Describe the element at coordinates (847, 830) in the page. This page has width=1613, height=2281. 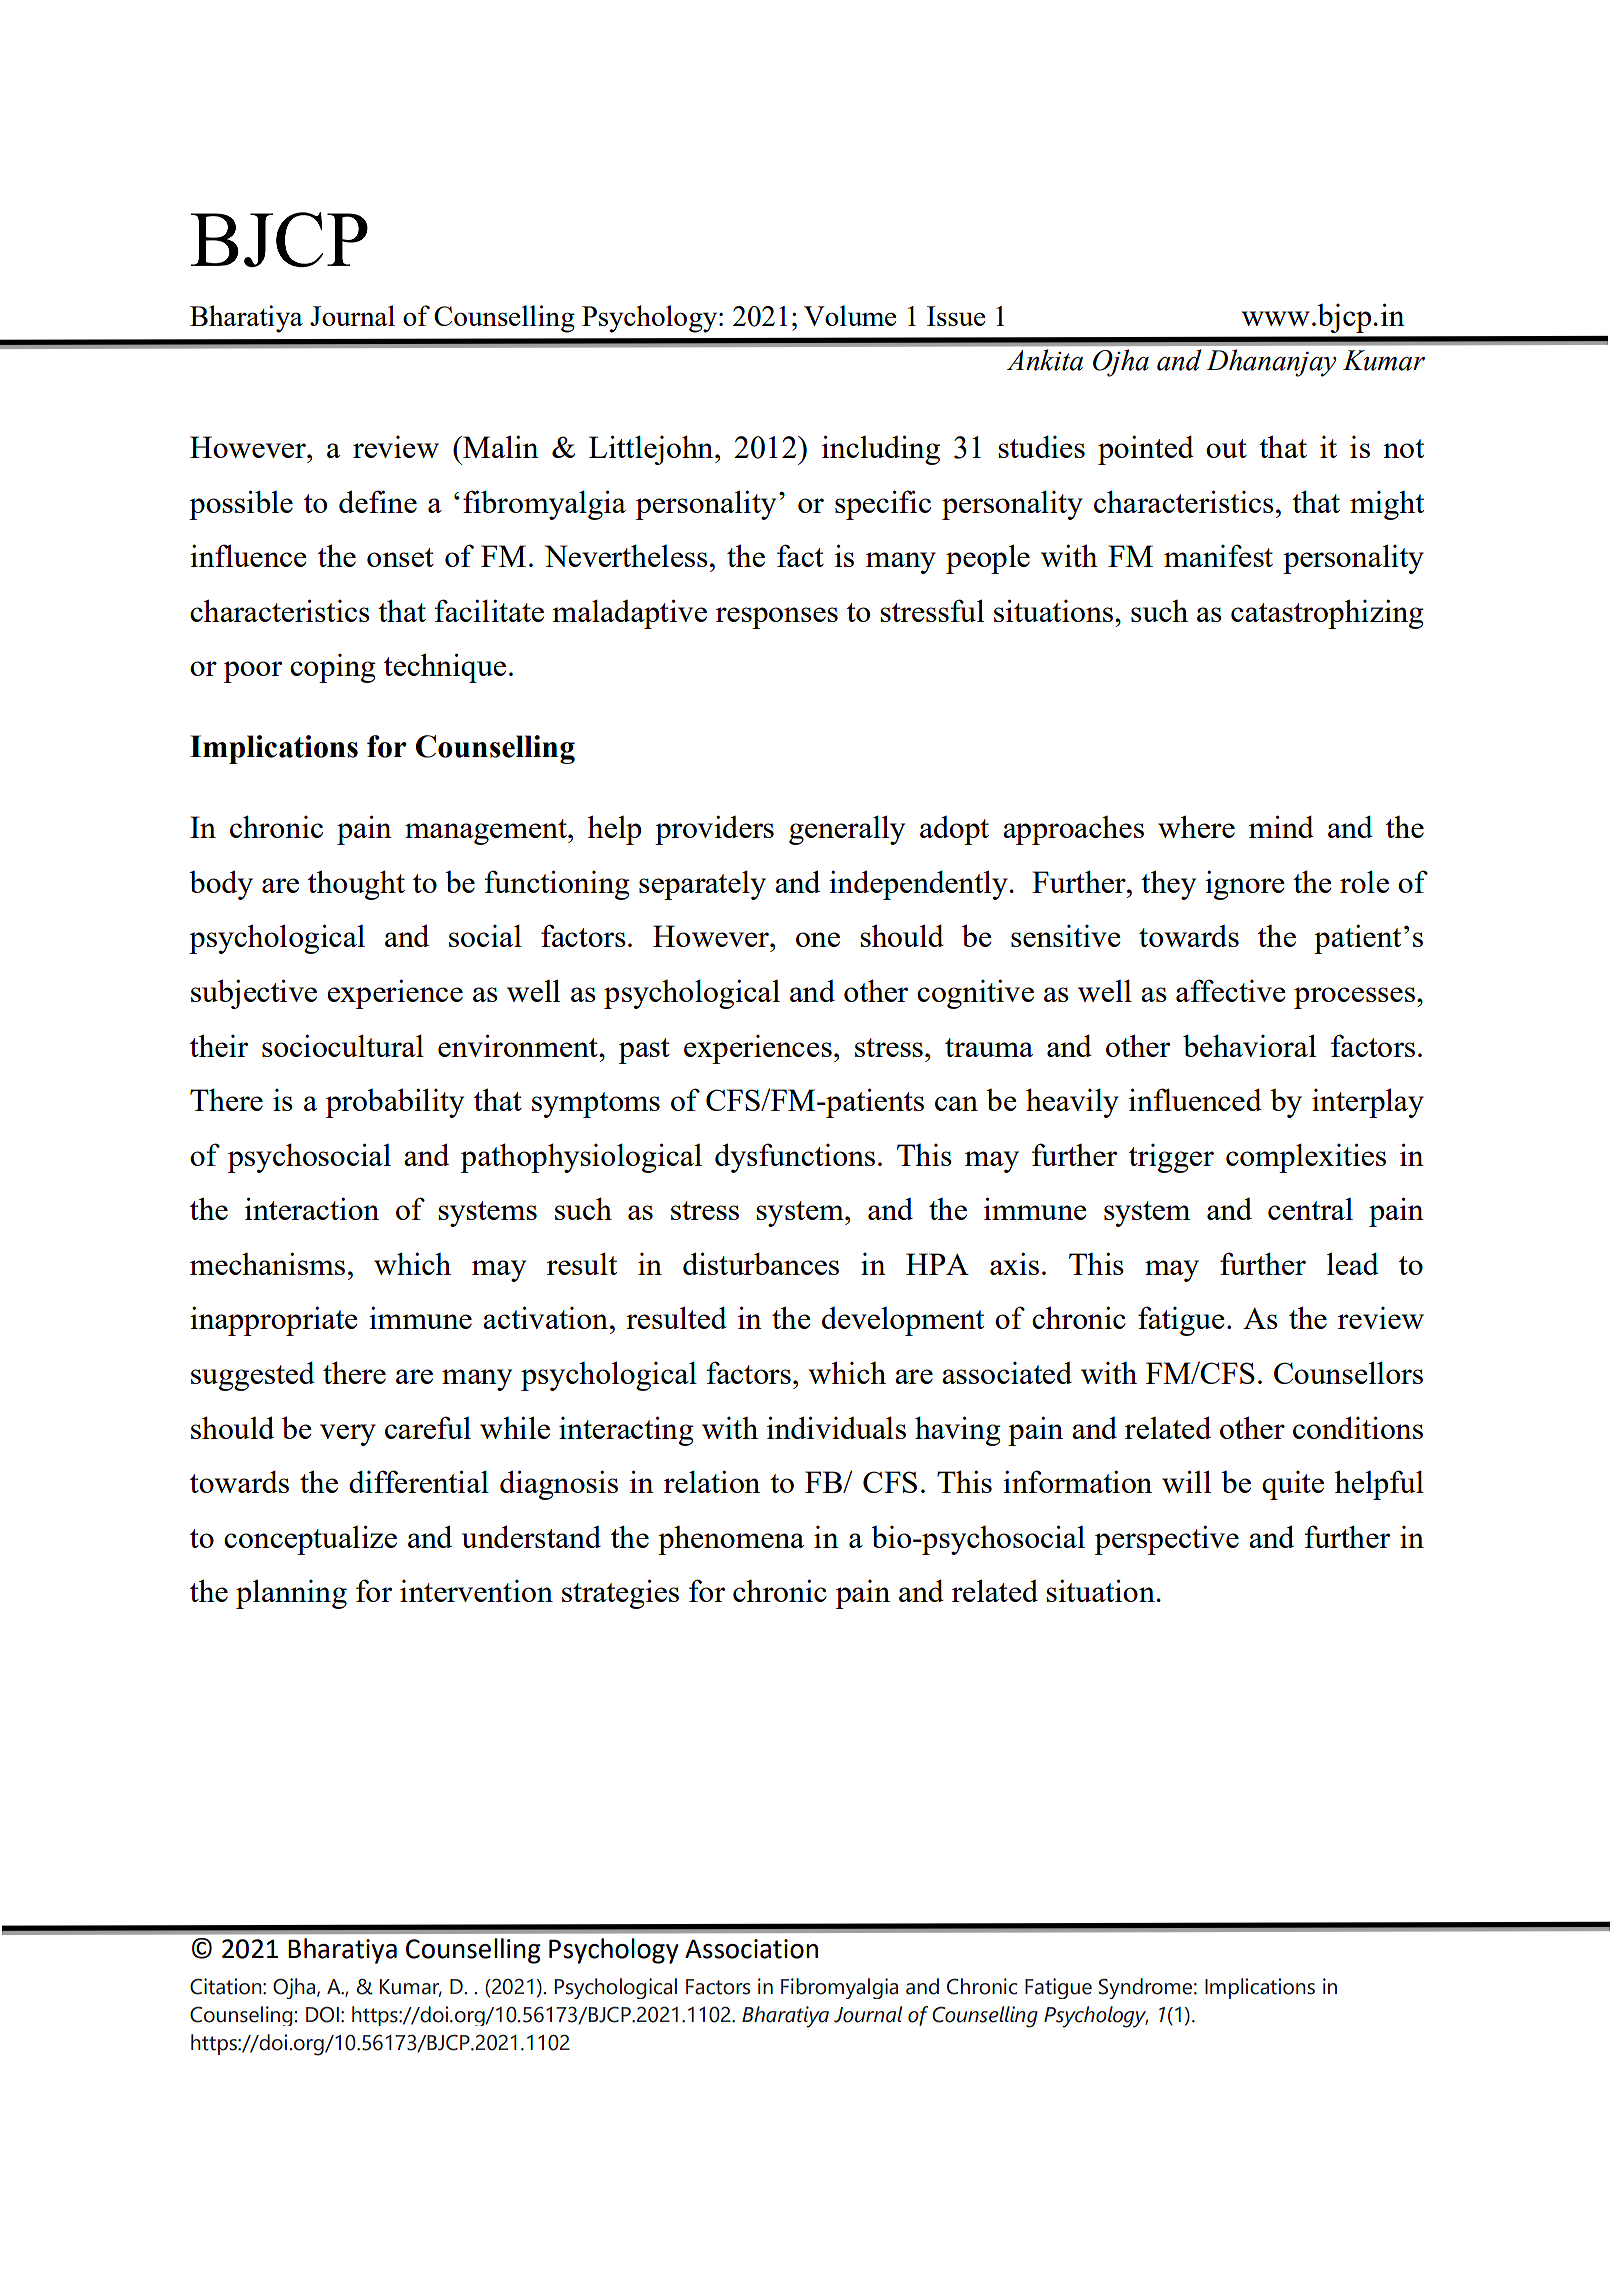
I see `generally` at that location.
